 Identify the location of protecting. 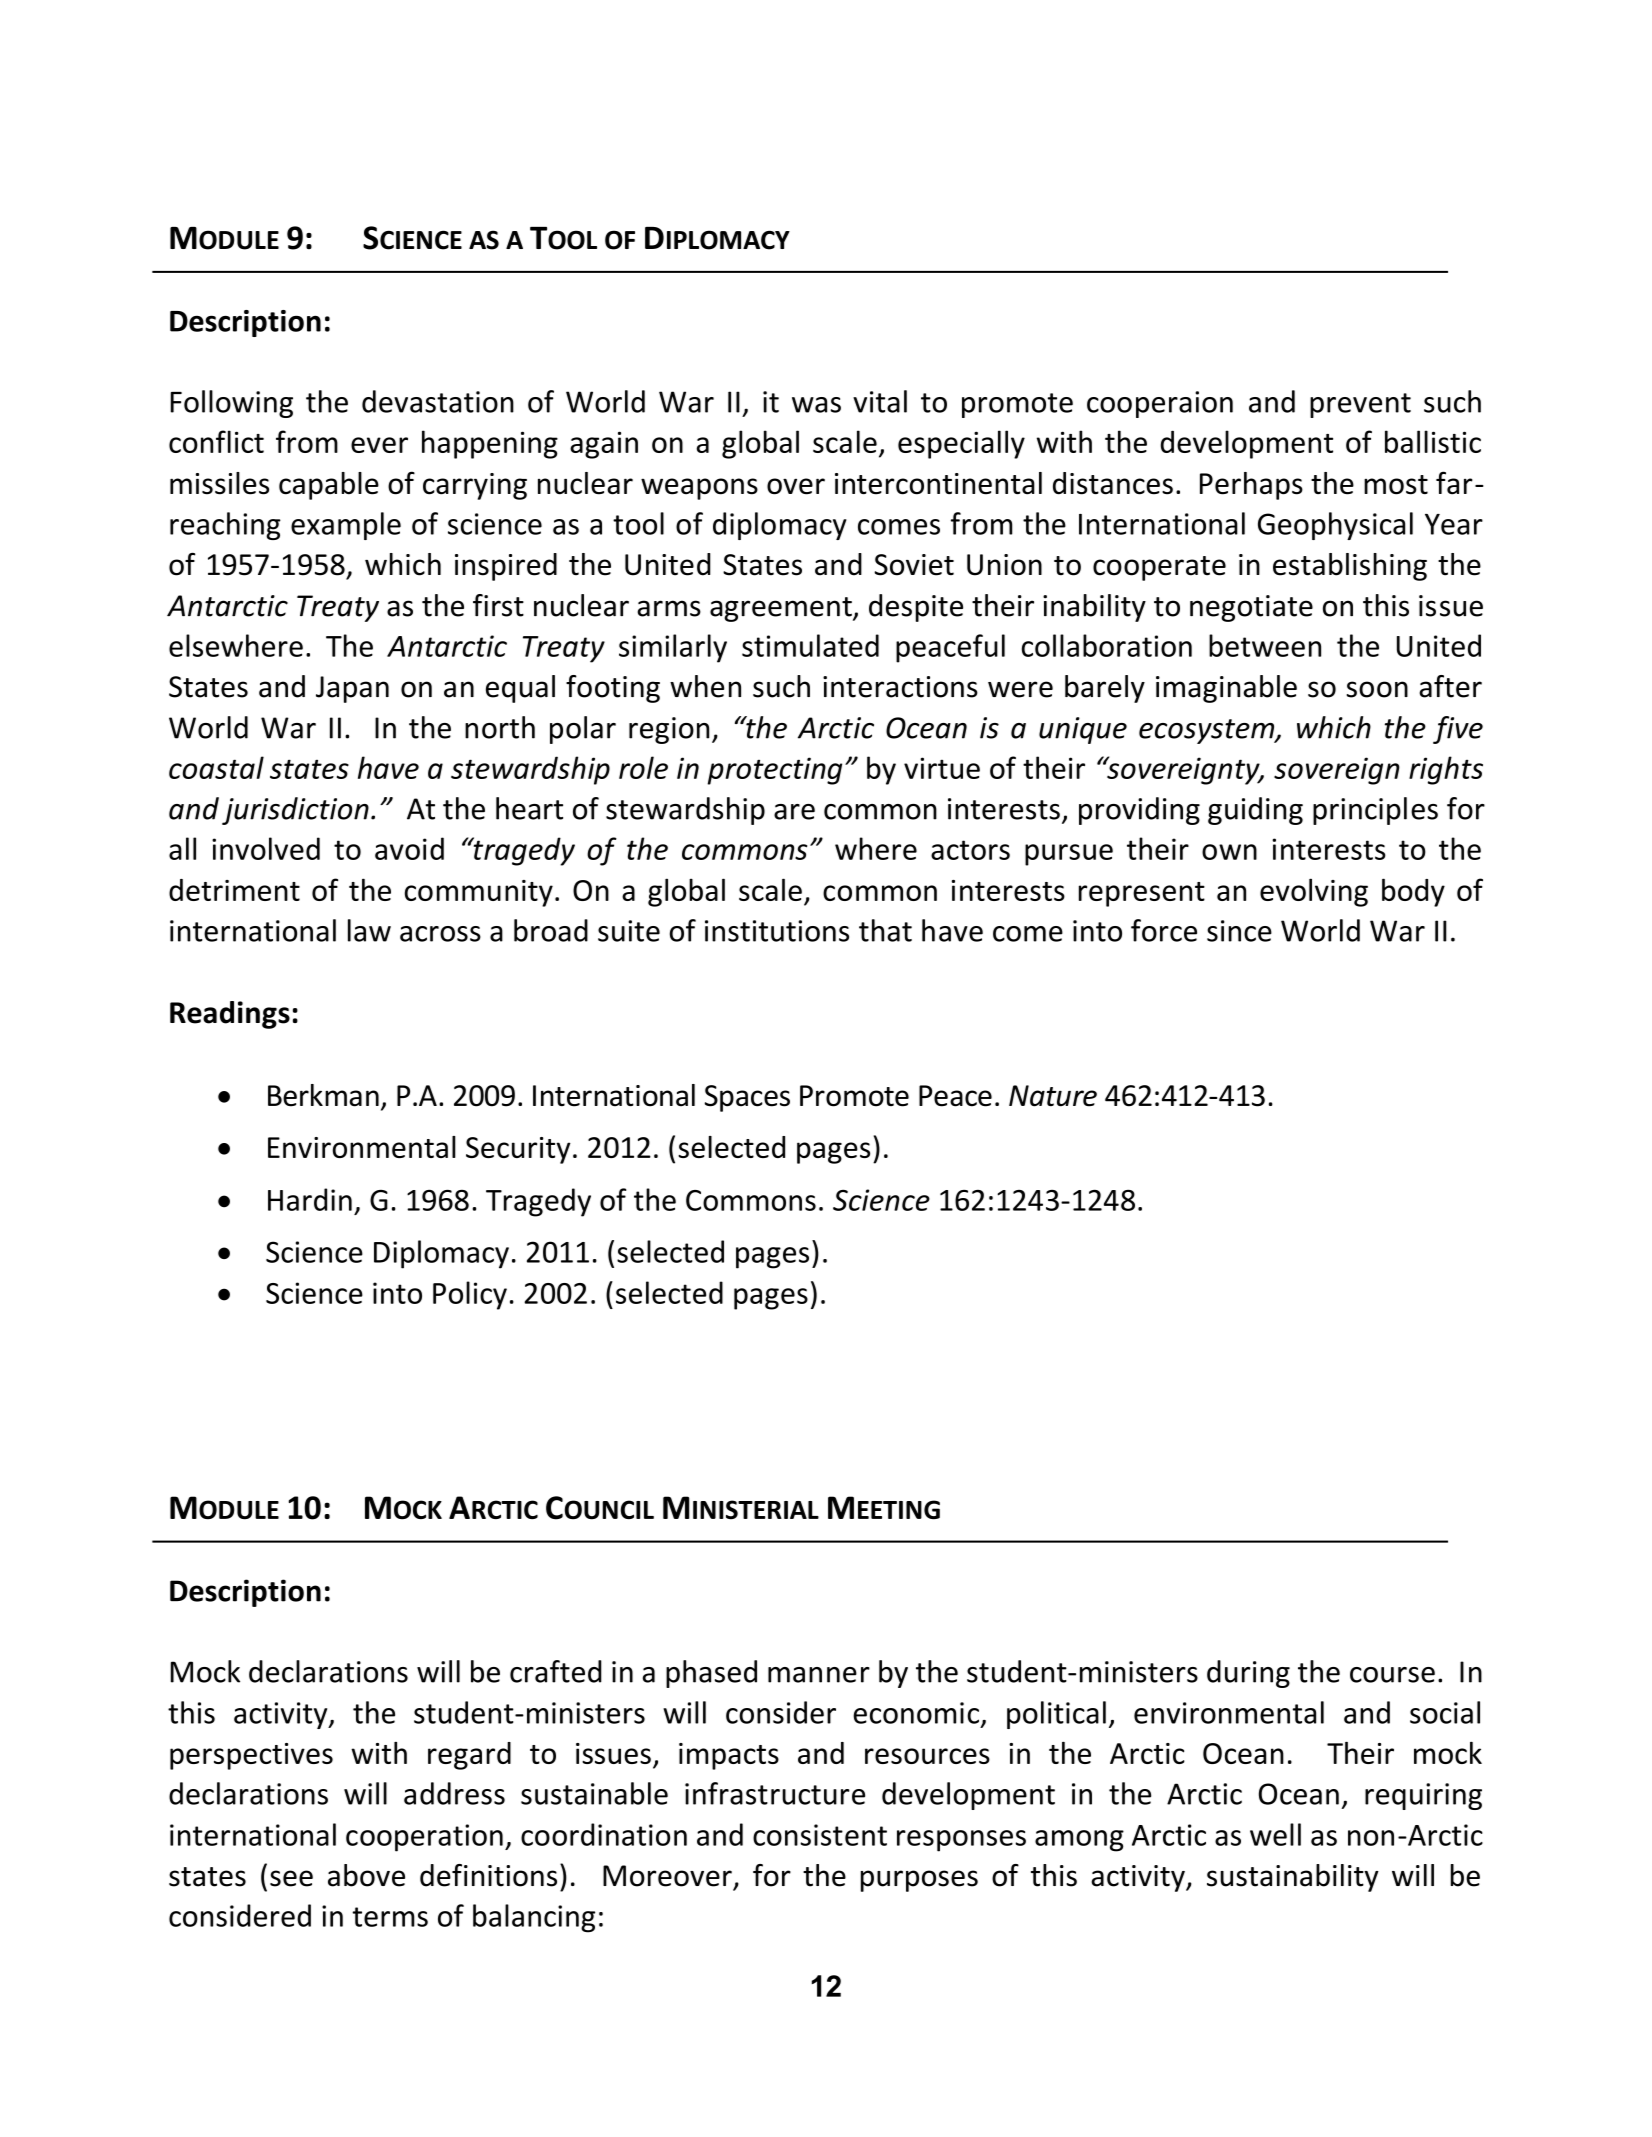
(774, 771).
